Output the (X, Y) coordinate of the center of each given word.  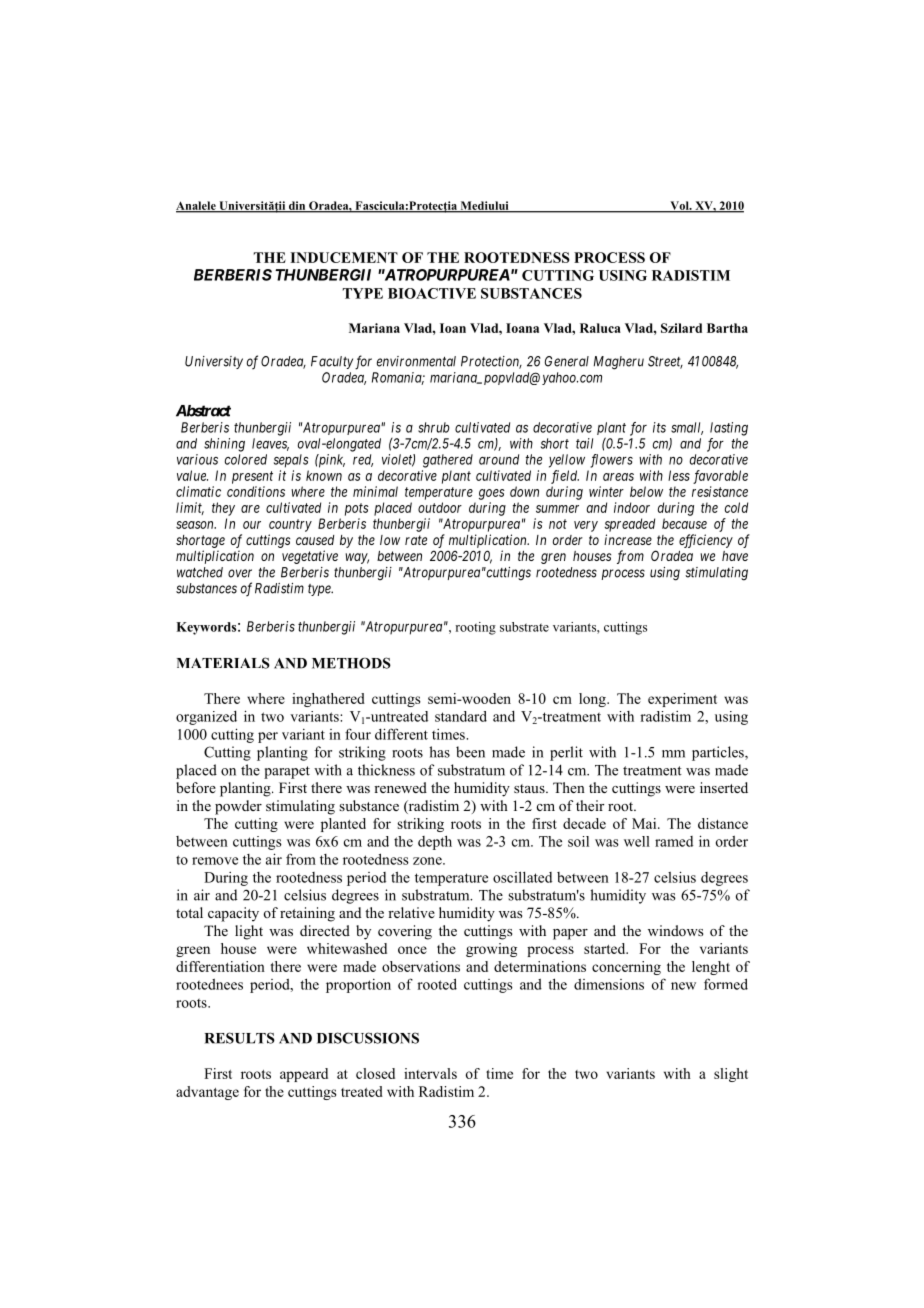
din (297, 206)
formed (726, 984)
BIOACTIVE (432, 293)
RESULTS (240, 1038)
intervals (430, 1073)
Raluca (600, 328)
